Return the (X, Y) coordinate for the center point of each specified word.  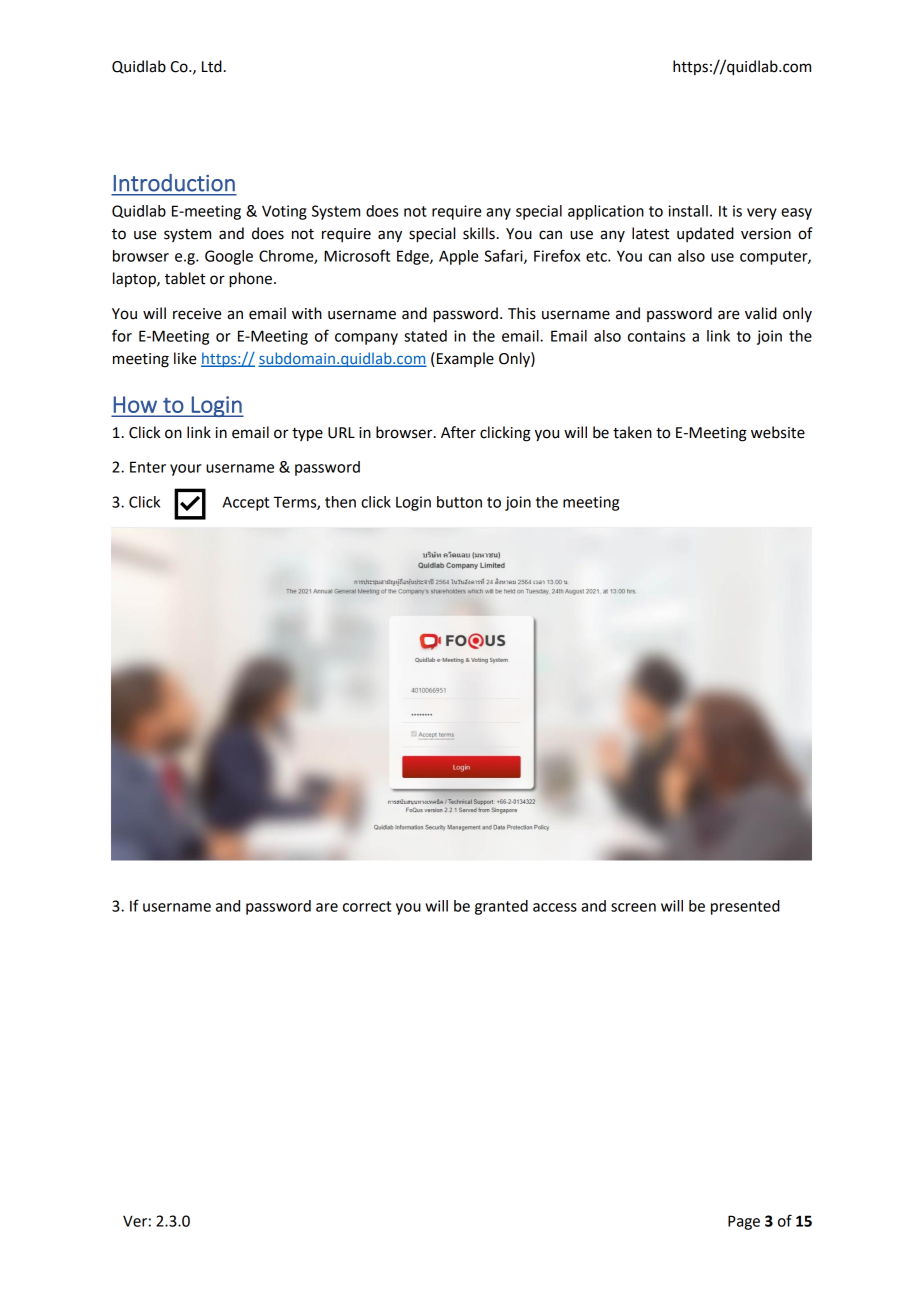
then (340, 502)
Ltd (212, 66)
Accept (246, 503)
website (778, 432)
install (688, 211)
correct (367, 906)
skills (479, 233)
